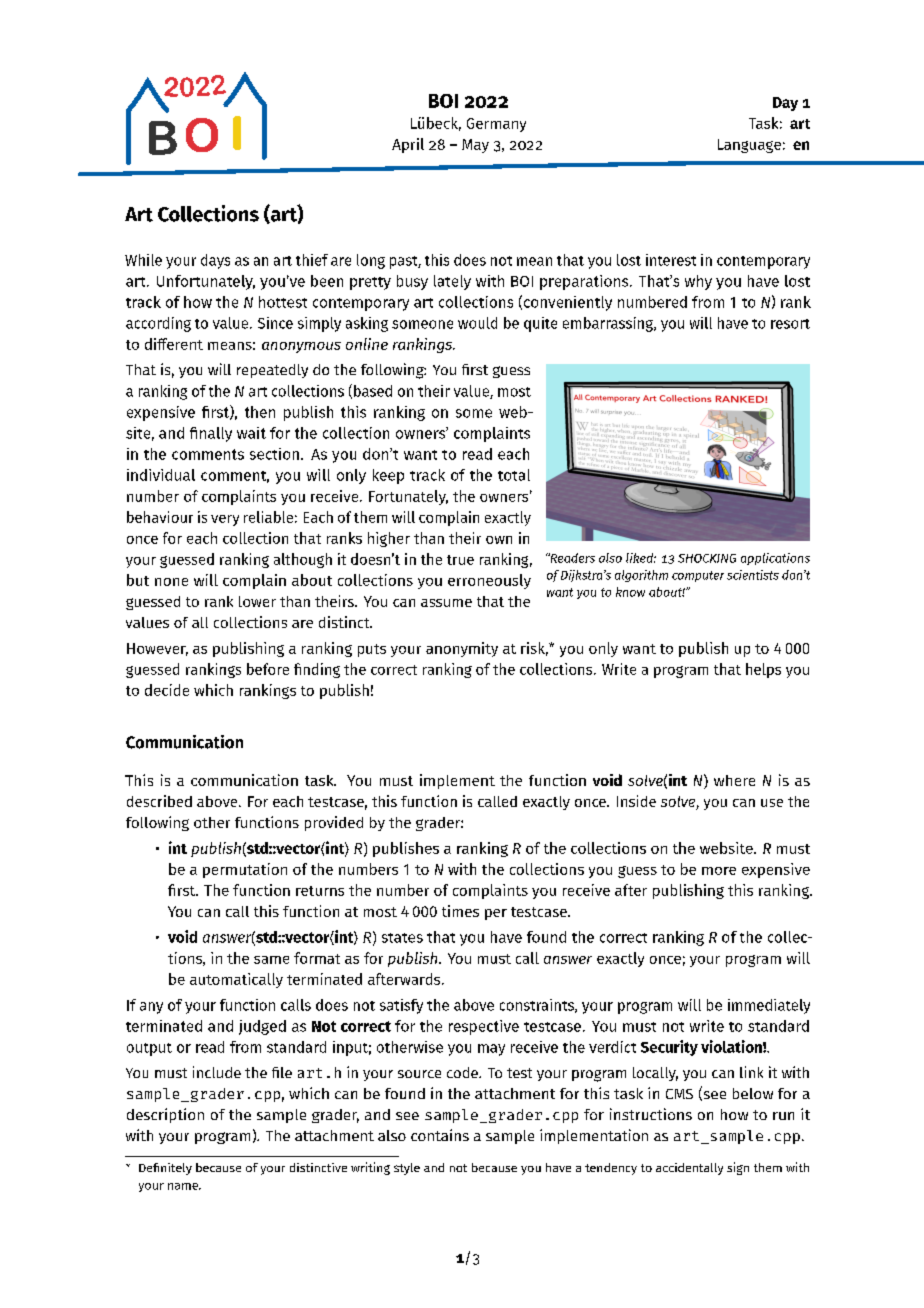  What do you see at coordinates (734, 780) in the page?
I see `where` at bounding box center [734, 780].
